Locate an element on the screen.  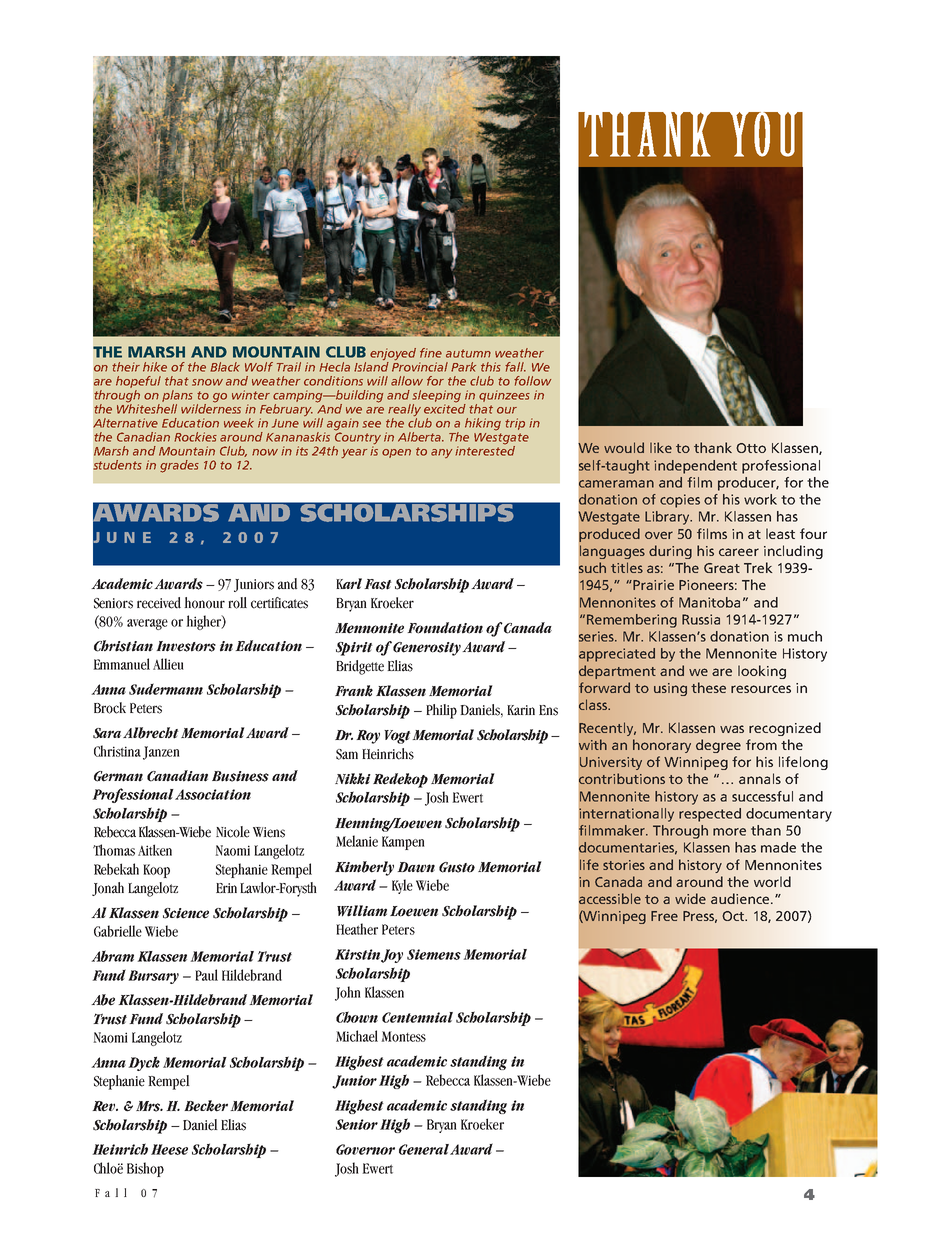
audience is located at coordinates (741, 898).
